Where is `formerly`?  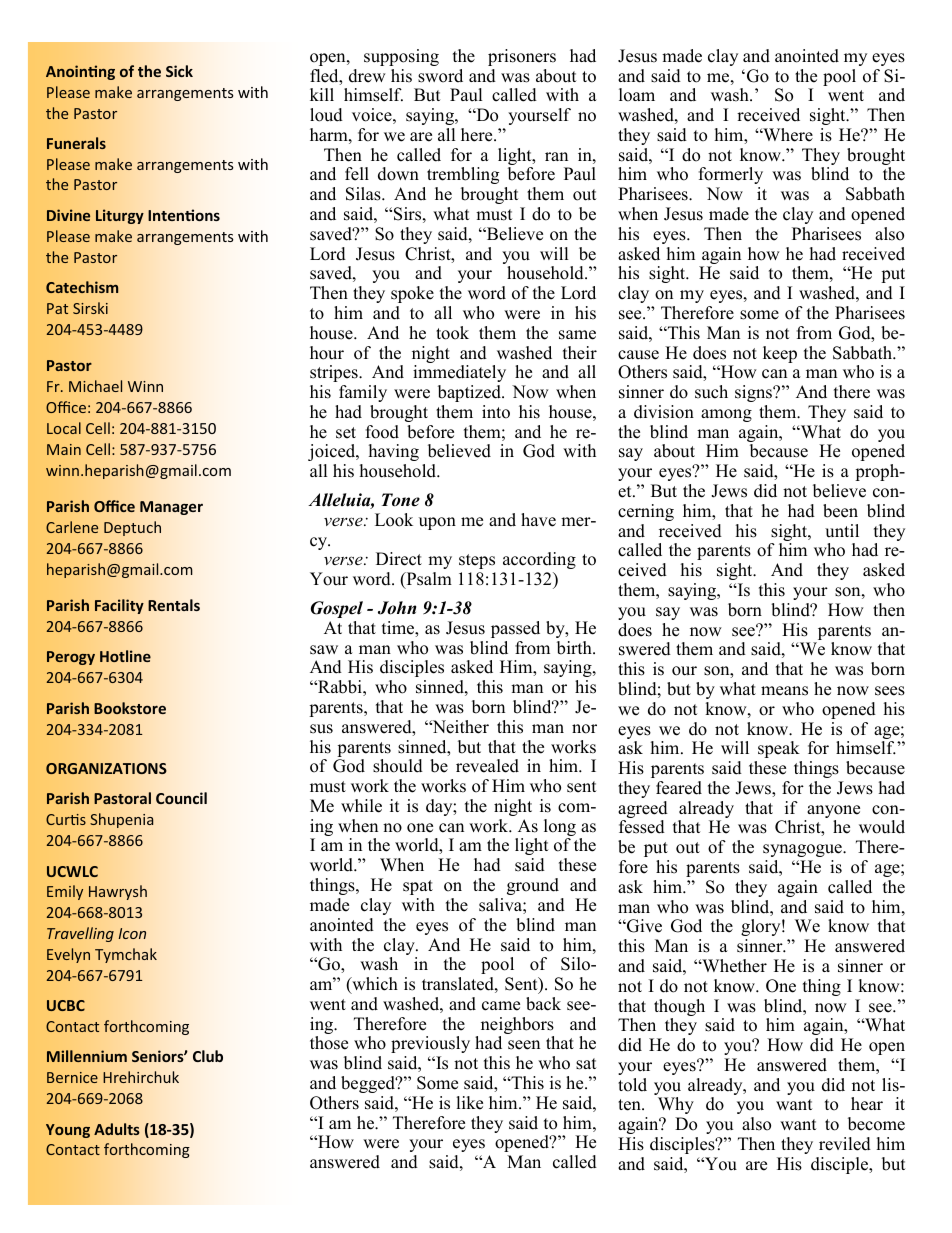
formerly is located at coordinates (731, 175).
